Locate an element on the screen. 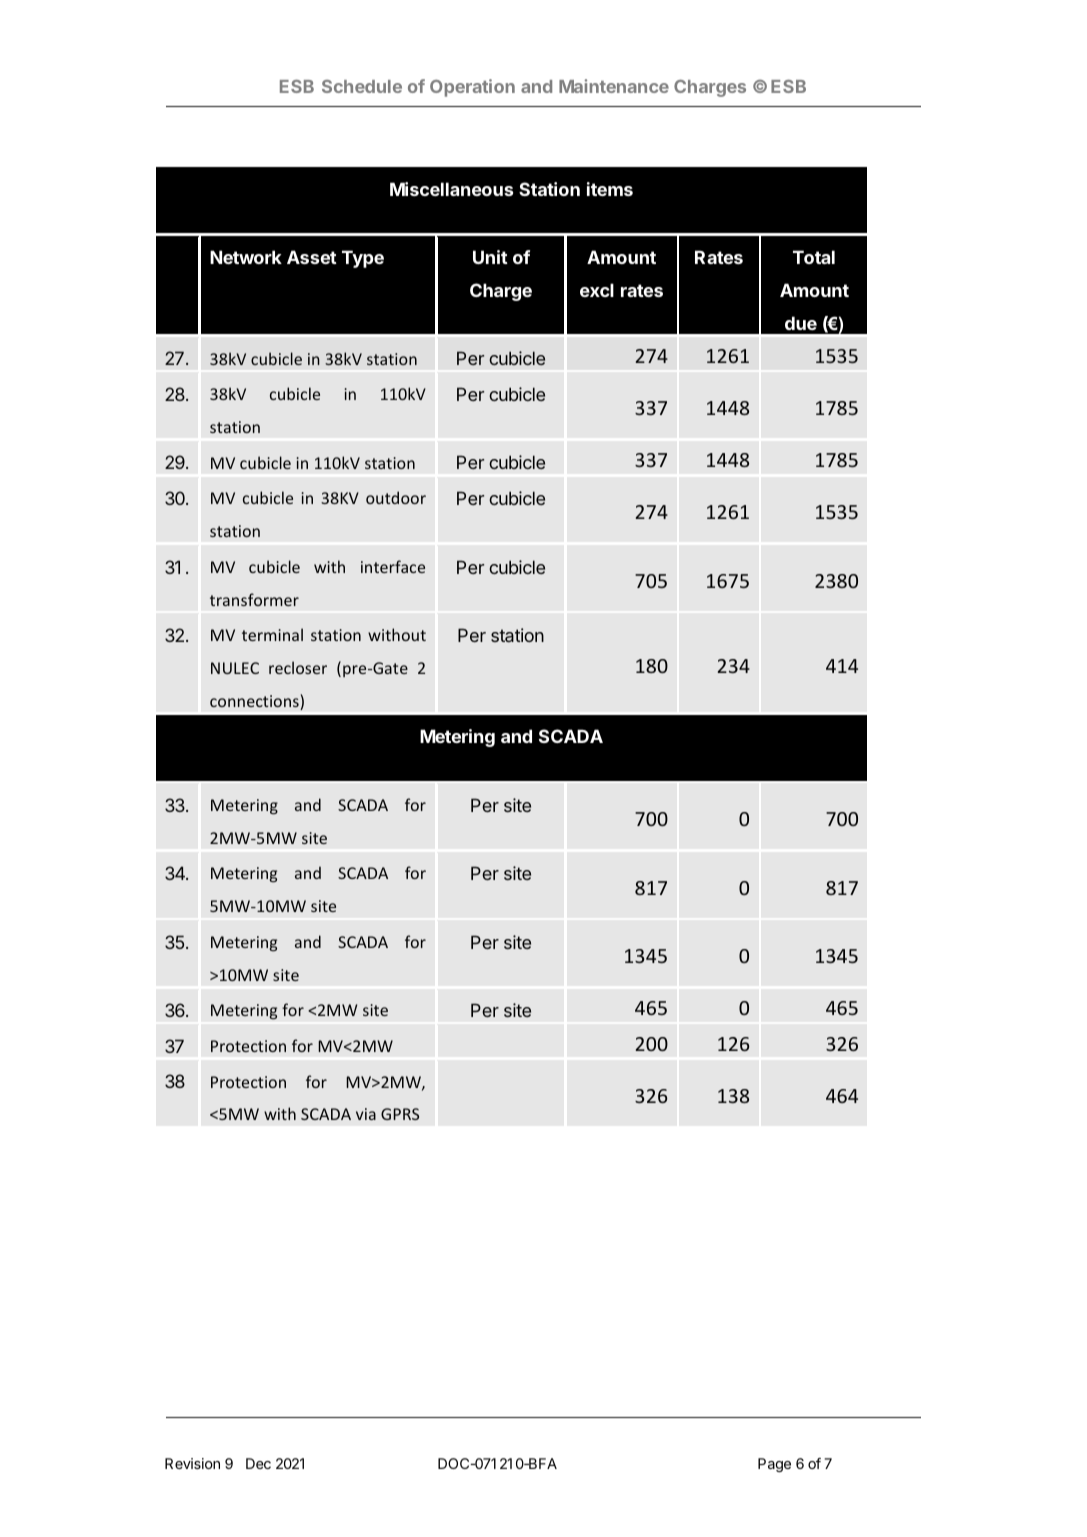 The width and height of the screenshot is (1087, 1537). interface is located at coordinates (393, 566).
